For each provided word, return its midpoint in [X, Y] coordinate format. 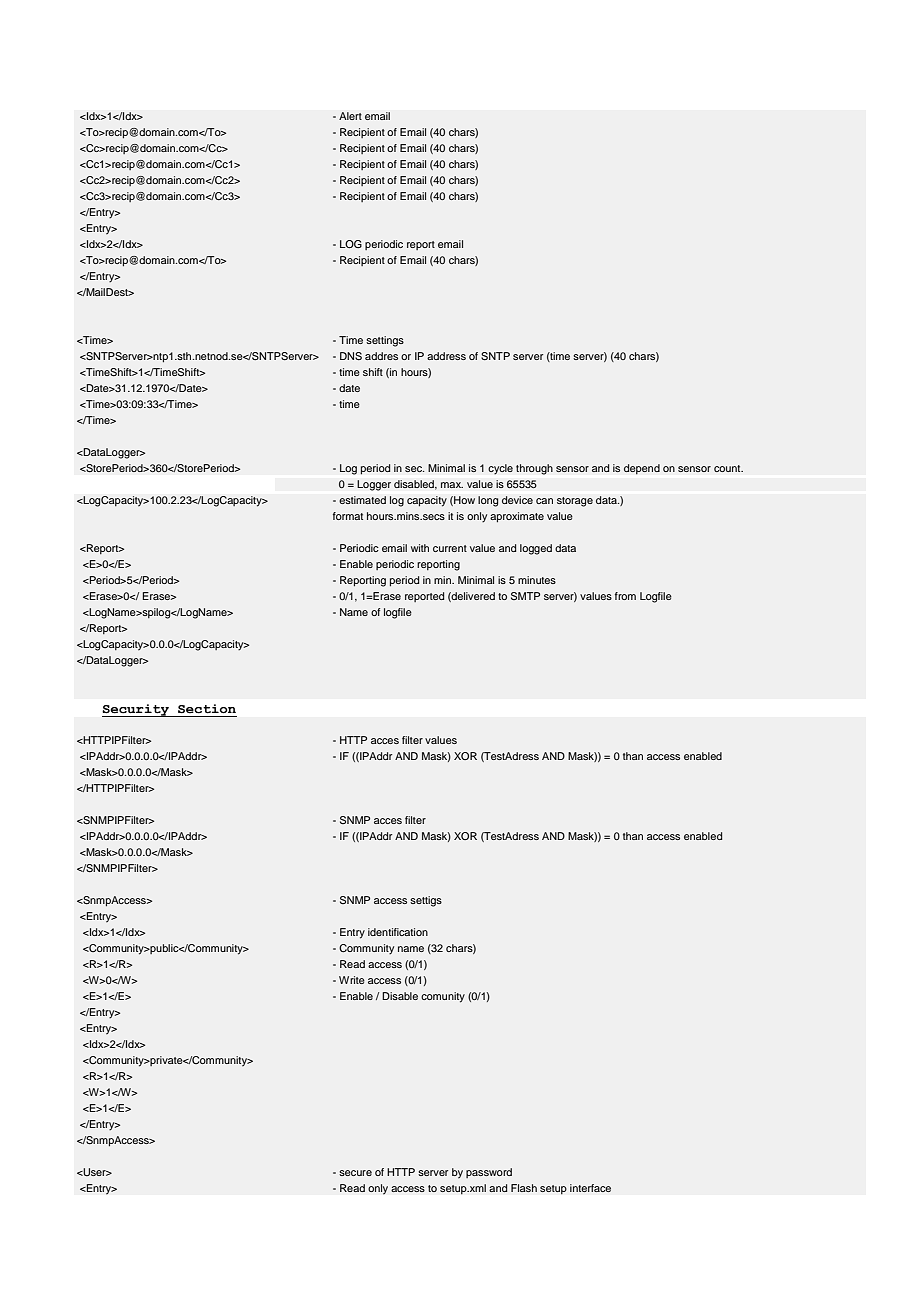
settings [385, 341]
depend [642, 469]
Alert [350, 116]
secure [355, 1173]
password [489, 1173]
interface [590, 1188]
